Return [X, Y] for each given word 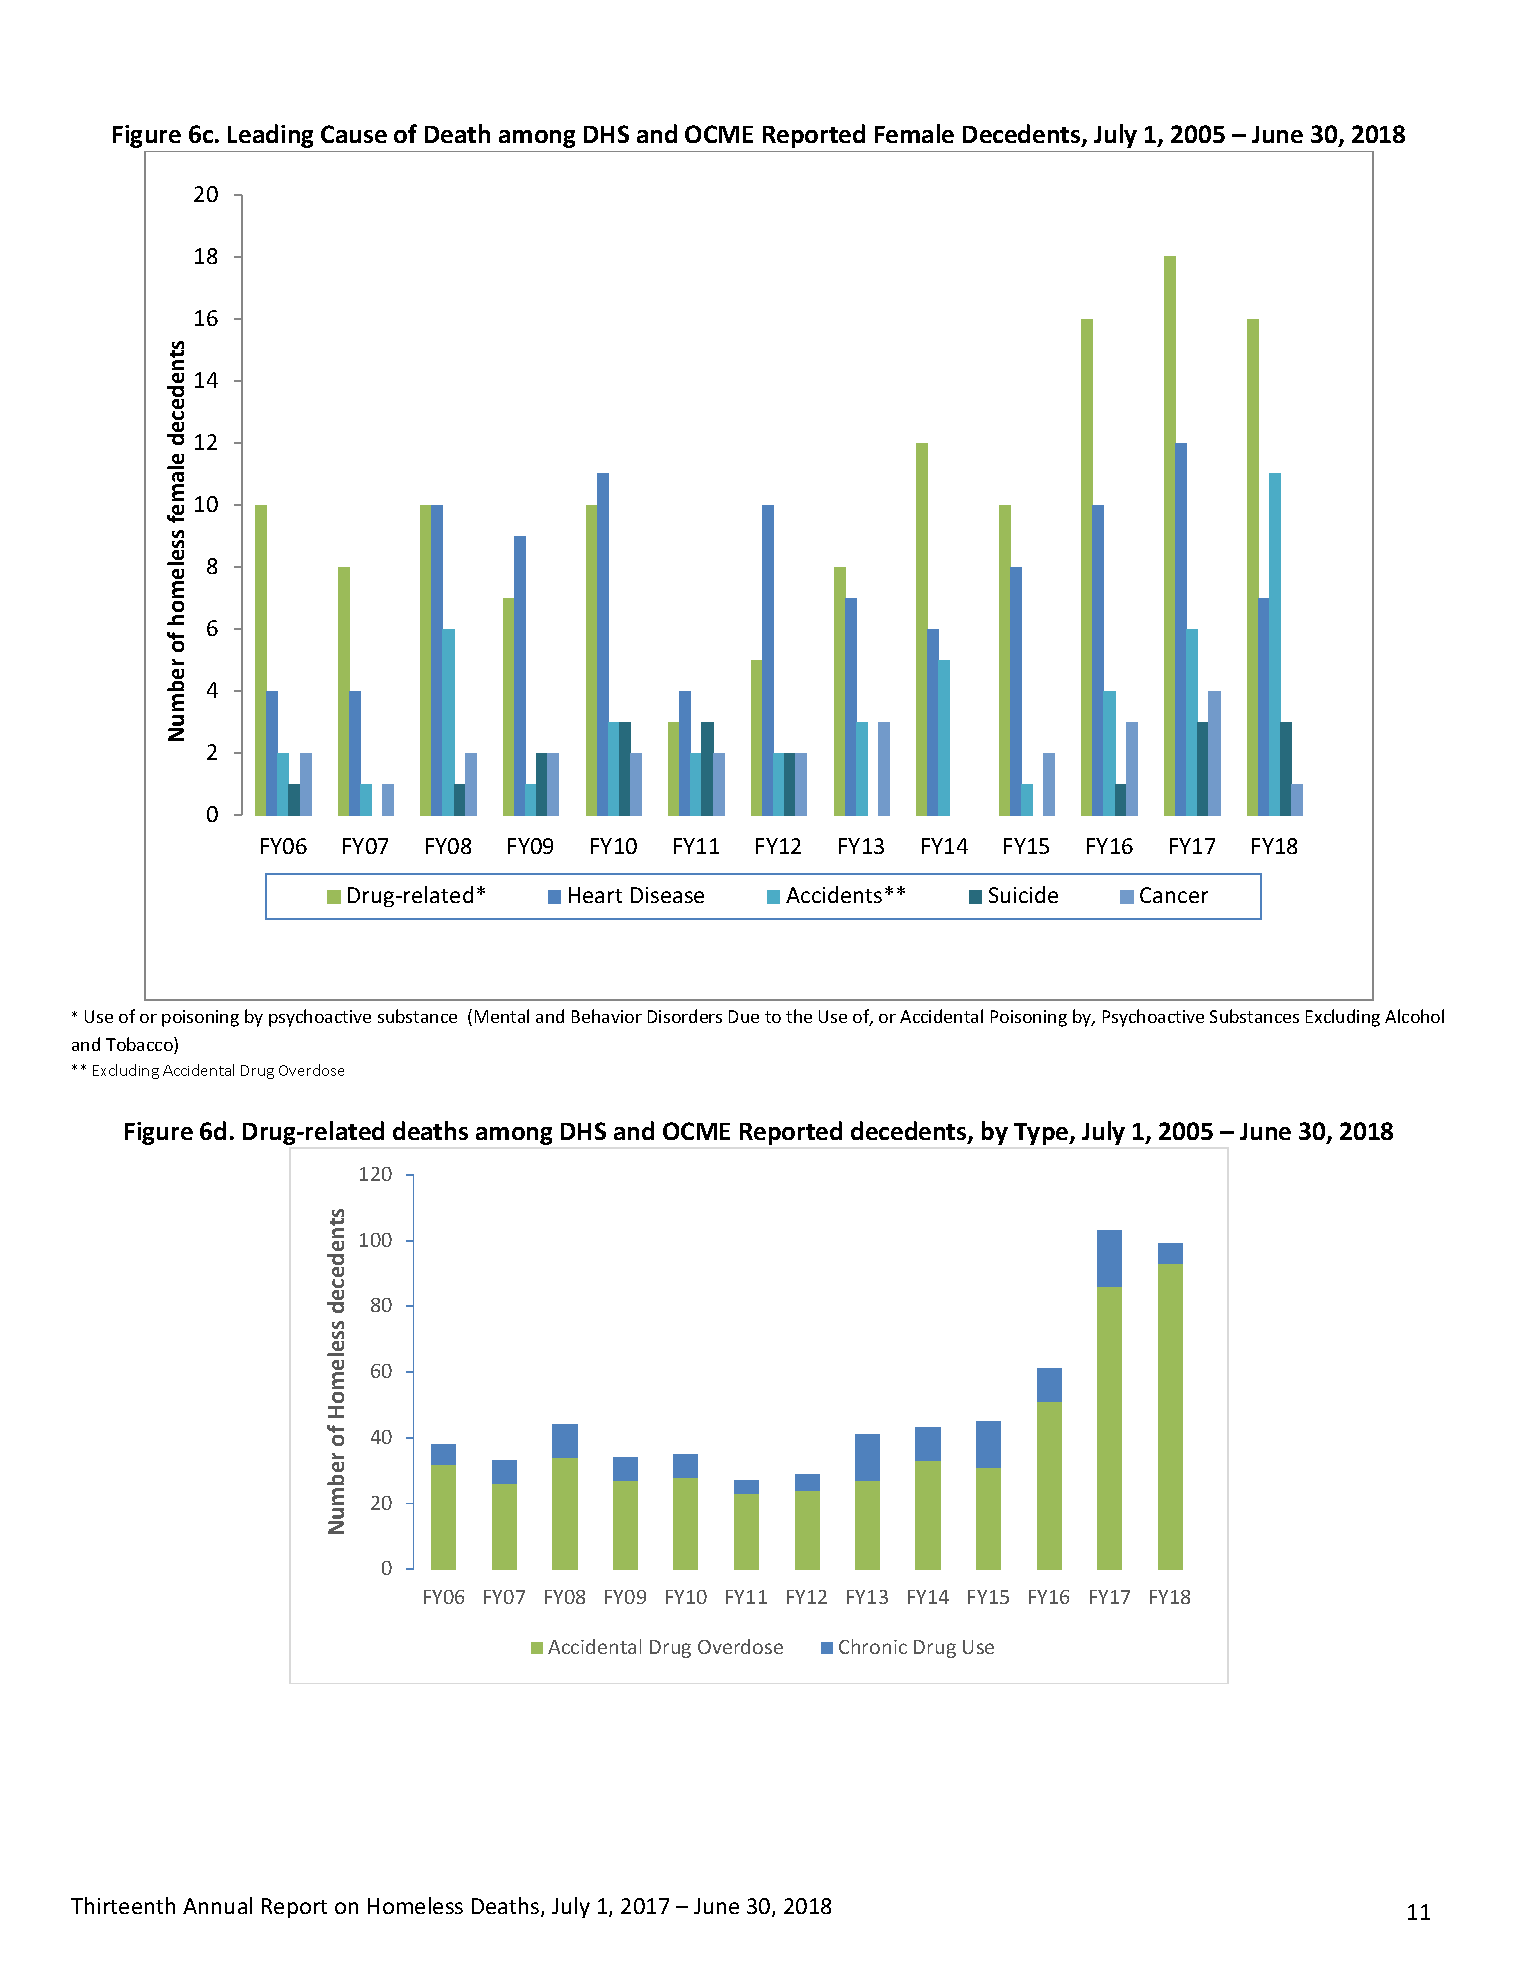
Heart [595, 895]
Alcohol [1414, 1016]
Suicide [1023, 894]
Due [744, 1016]
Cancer [1174, 895]
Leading [270, 136]
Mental [502, 1016]
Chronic [873, 1646]
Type [1042, 1134]
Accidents [834, 894]
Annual [217, 1905]
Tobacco [140, 1045]
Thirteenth [123, 1905]
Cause [354, 134]
